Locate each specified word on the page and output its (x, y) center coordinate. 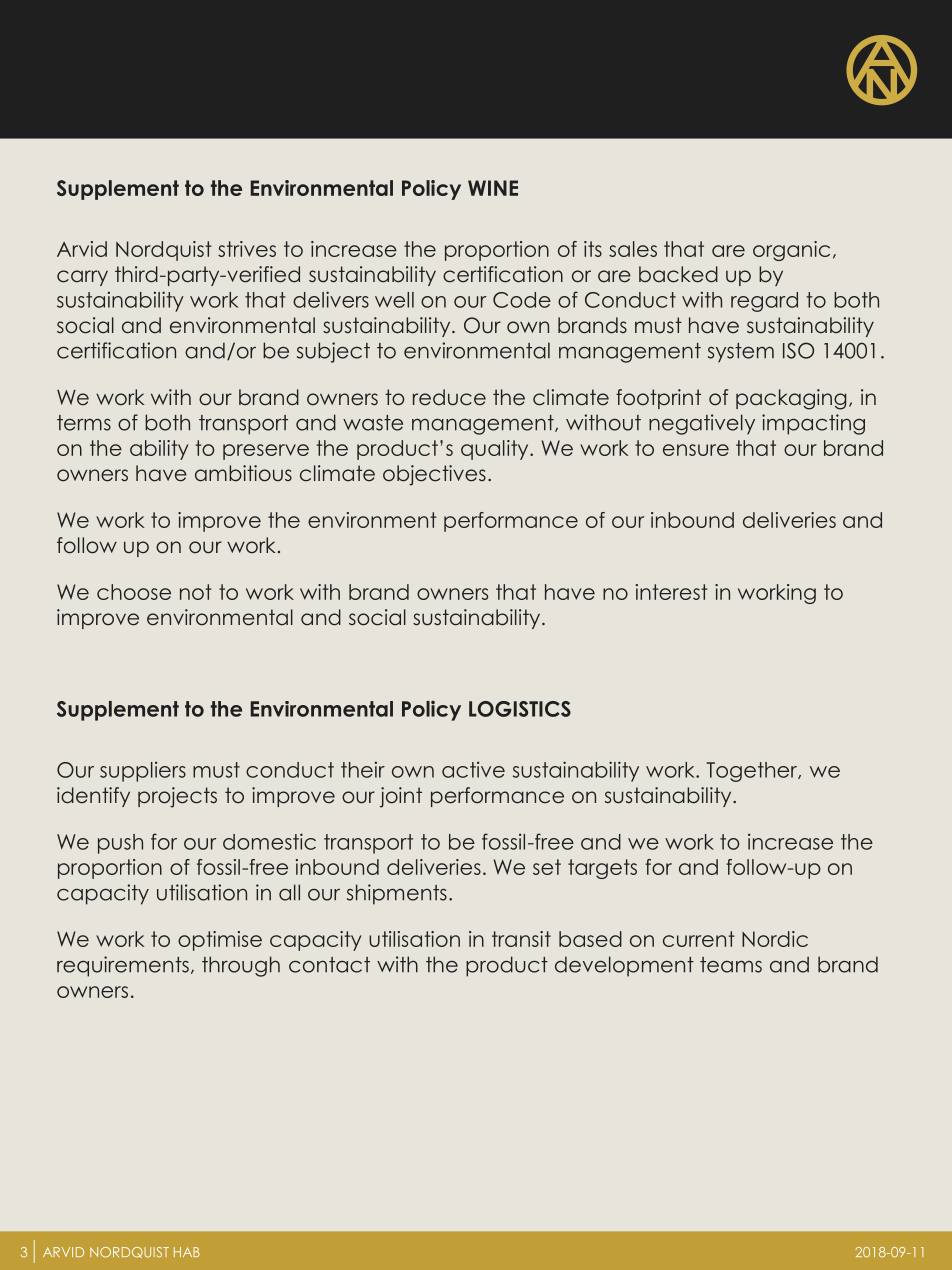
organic (791, 251)
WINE (493, 188)
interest (672, 592)
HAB (187, 1252)
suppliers (143, 772)
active (473, 770)
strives (247, 249)
